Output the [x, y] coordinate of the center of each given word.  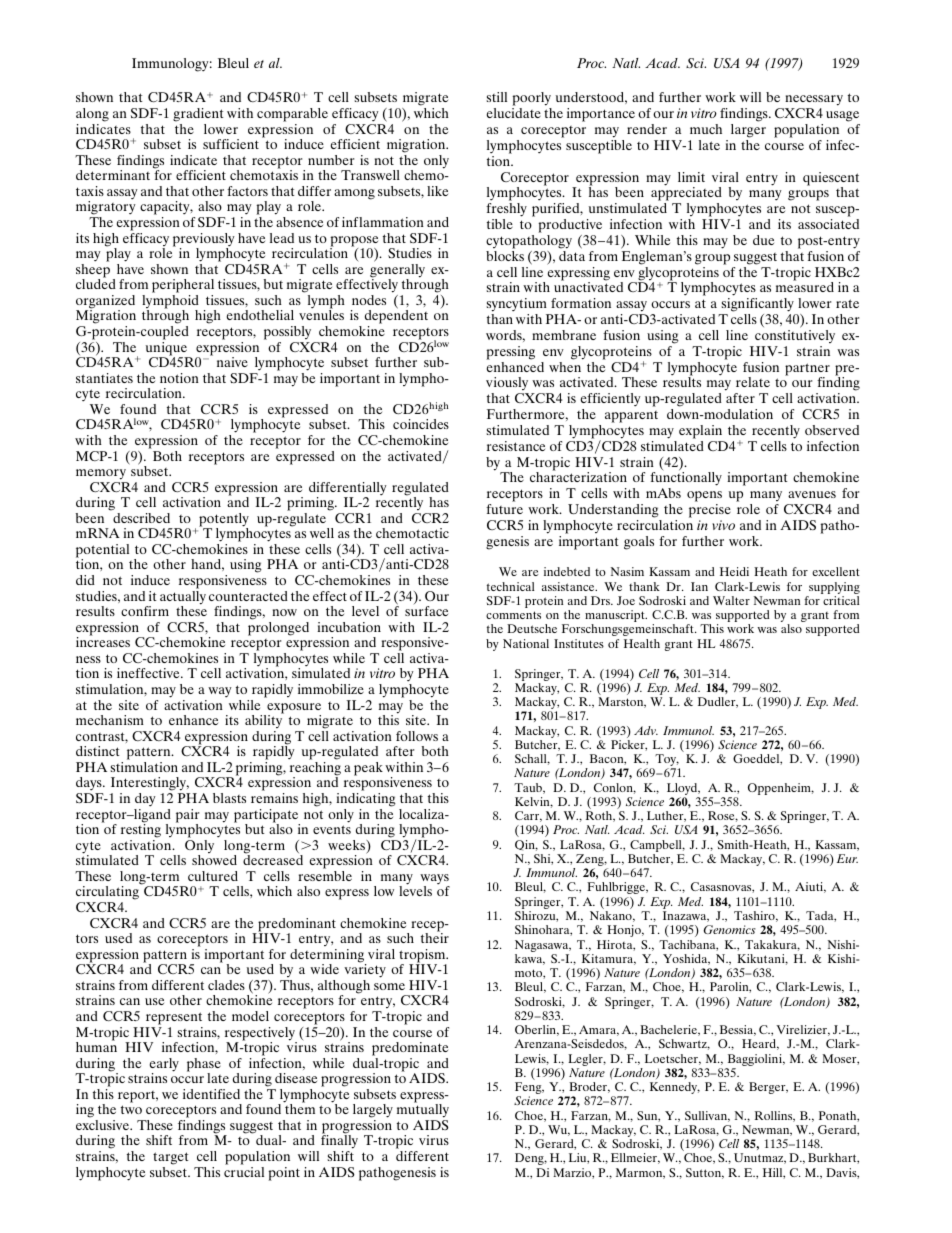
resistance [516, 446]
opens [704, 498]
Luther [666, 816]
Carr [528, 816]
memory [101, 474]
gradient [198, 115]
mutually [423, 1111]
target [171, 1158]
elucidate [514, 113]
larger [748, 131]
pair [187, 817]
